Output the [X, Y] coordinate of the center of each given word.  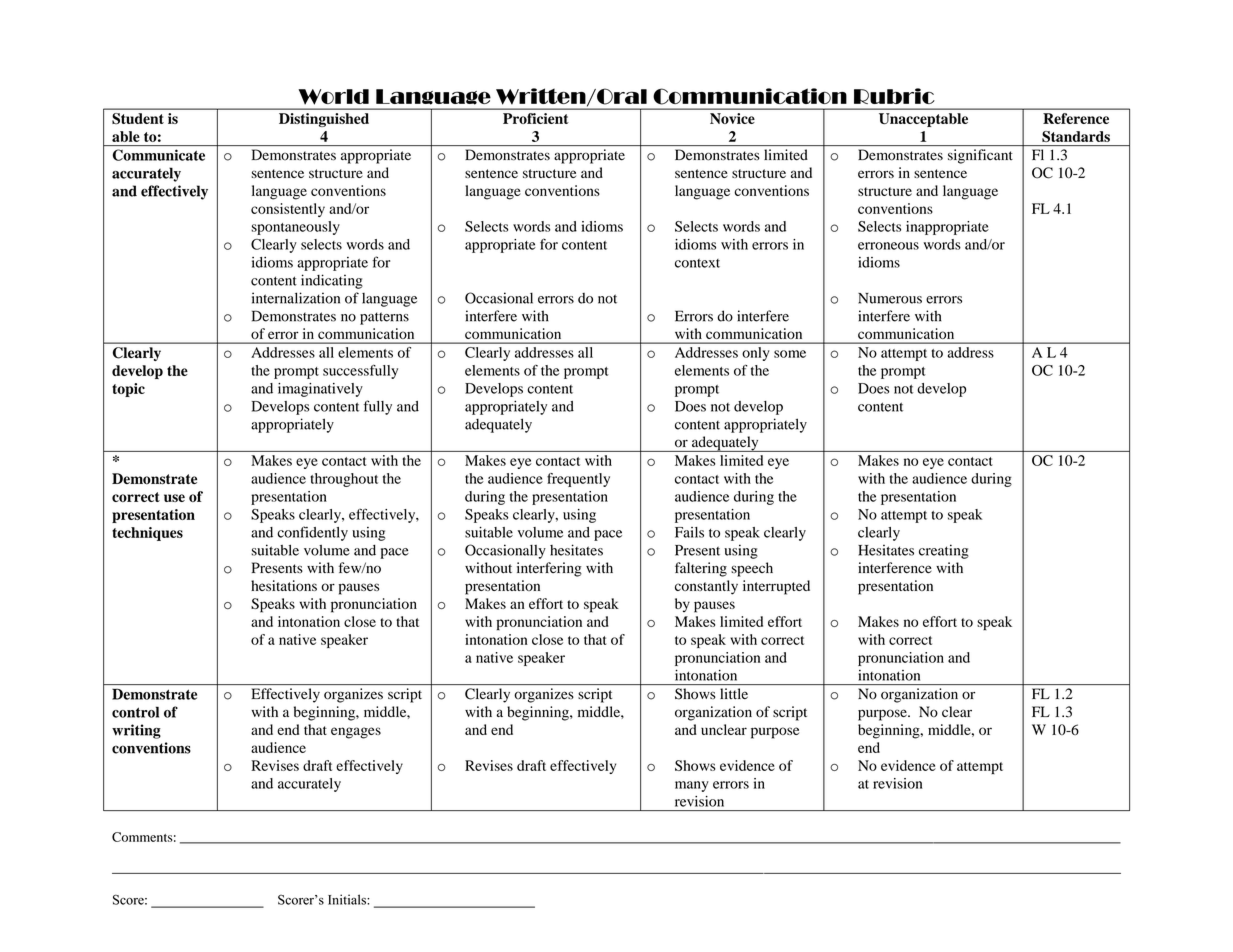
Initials [348, 899]
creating [944, 551]
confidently [312, 533]
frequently [578, 480]
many [692, 786]
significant [980, 156]
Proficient [536, 118]
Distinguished [324, 120]
